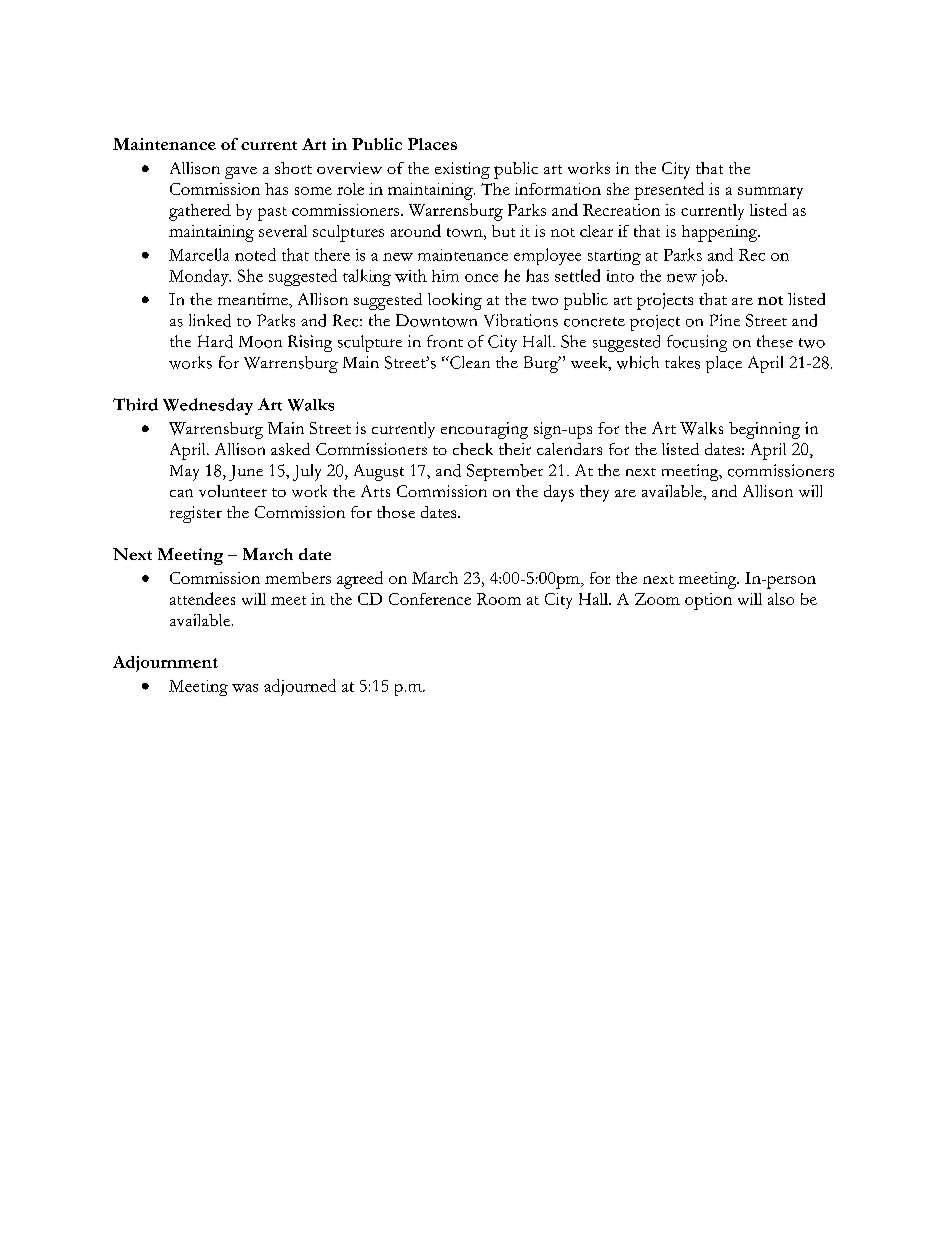 This image has width=952, height=1233. What do you see at coordinates (462, 170) in the image?
I see `existing` at bounding box center [462, 170].
